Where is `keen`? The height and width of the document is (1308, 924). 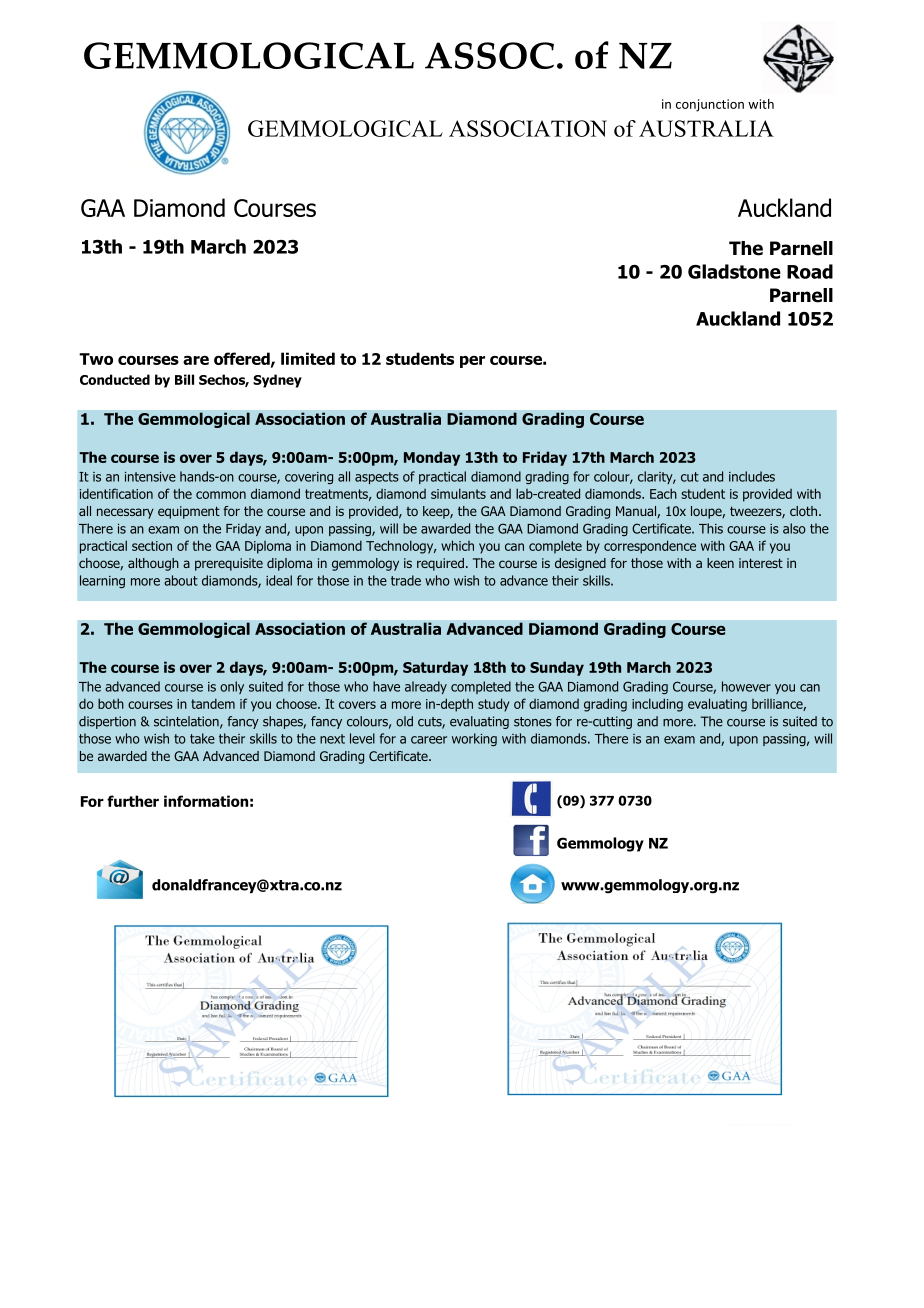
keen is located at coordinates (720, 563).
